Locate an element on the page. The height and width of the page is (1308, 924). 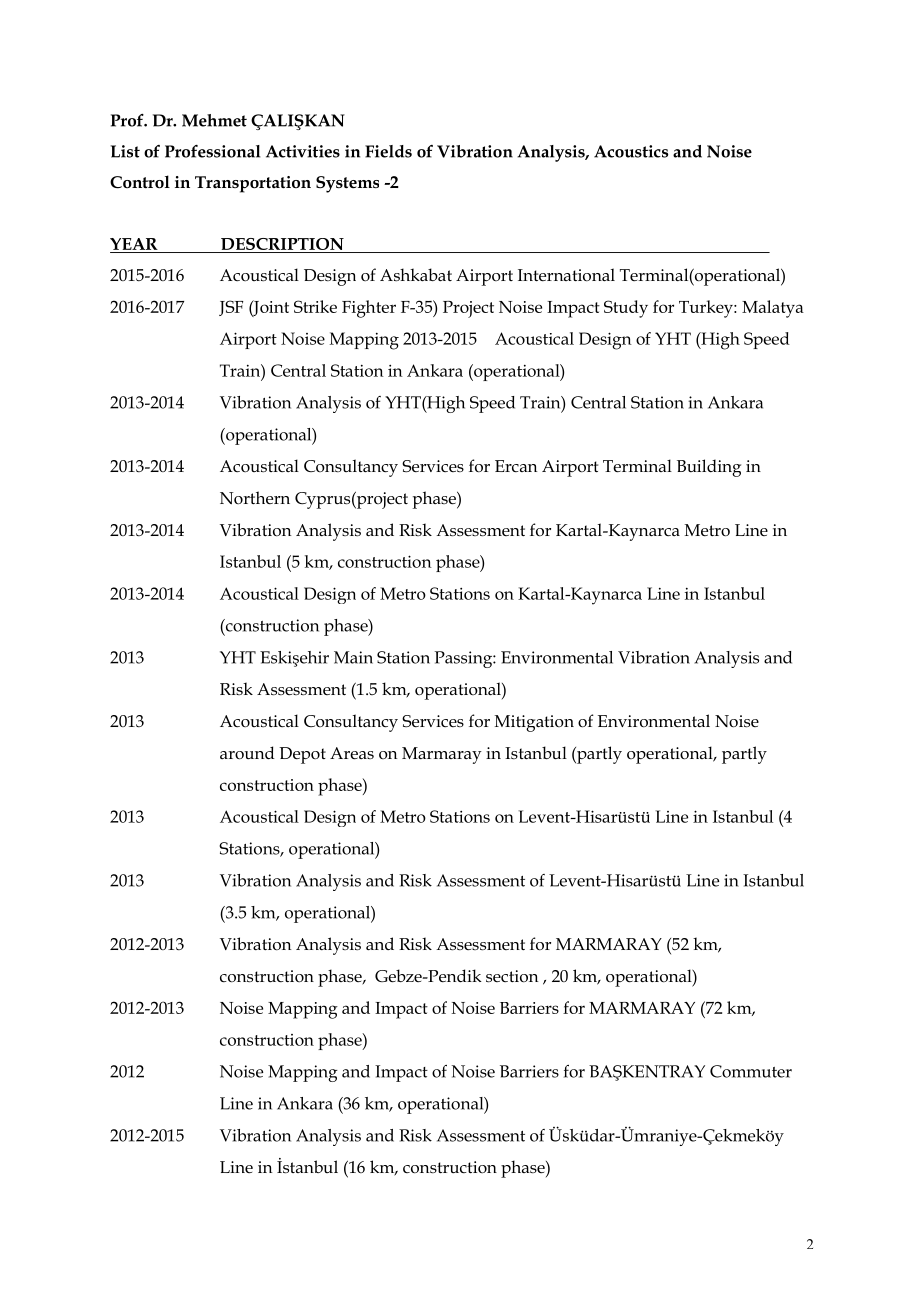
Fields is located at coordinates (388, 151).
